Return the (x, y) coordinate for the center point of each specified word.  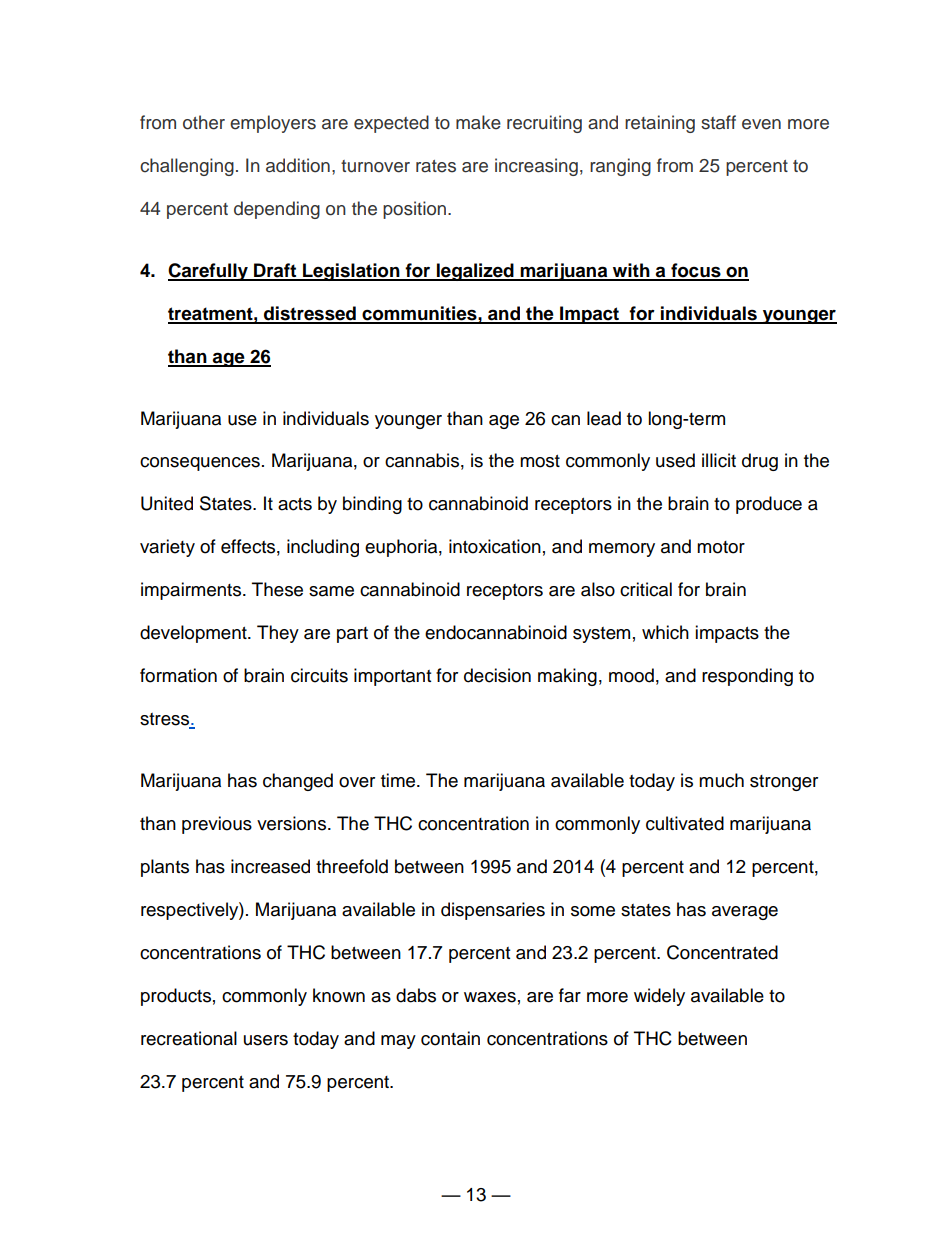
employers (273, 124)
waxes (490, 997)
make (478, 122)
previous (217, 825)
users (266, 1040)
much (721, 780)
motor (721, 547)
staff (718, 122)
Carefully (209, 272)
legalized (475, 272)
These (277, 589)
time (399, 780)
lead (604, 418)
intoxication (495, 546)
